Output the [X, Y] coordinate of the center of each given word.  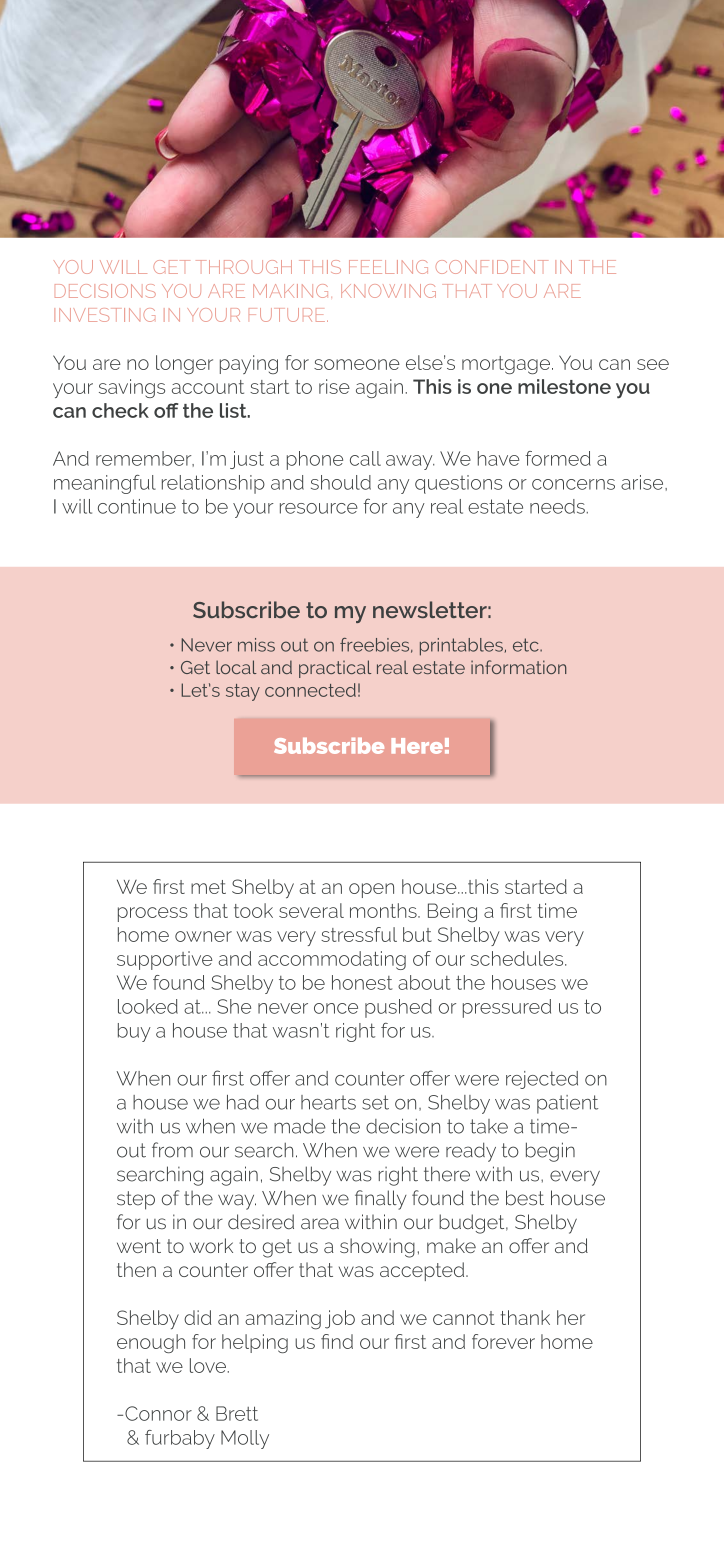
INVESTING [104, 315]
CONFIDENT [492, 267]
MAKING [290, 291]
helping [255, 1343]
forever [503, 1341]
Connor [158, 1413]
